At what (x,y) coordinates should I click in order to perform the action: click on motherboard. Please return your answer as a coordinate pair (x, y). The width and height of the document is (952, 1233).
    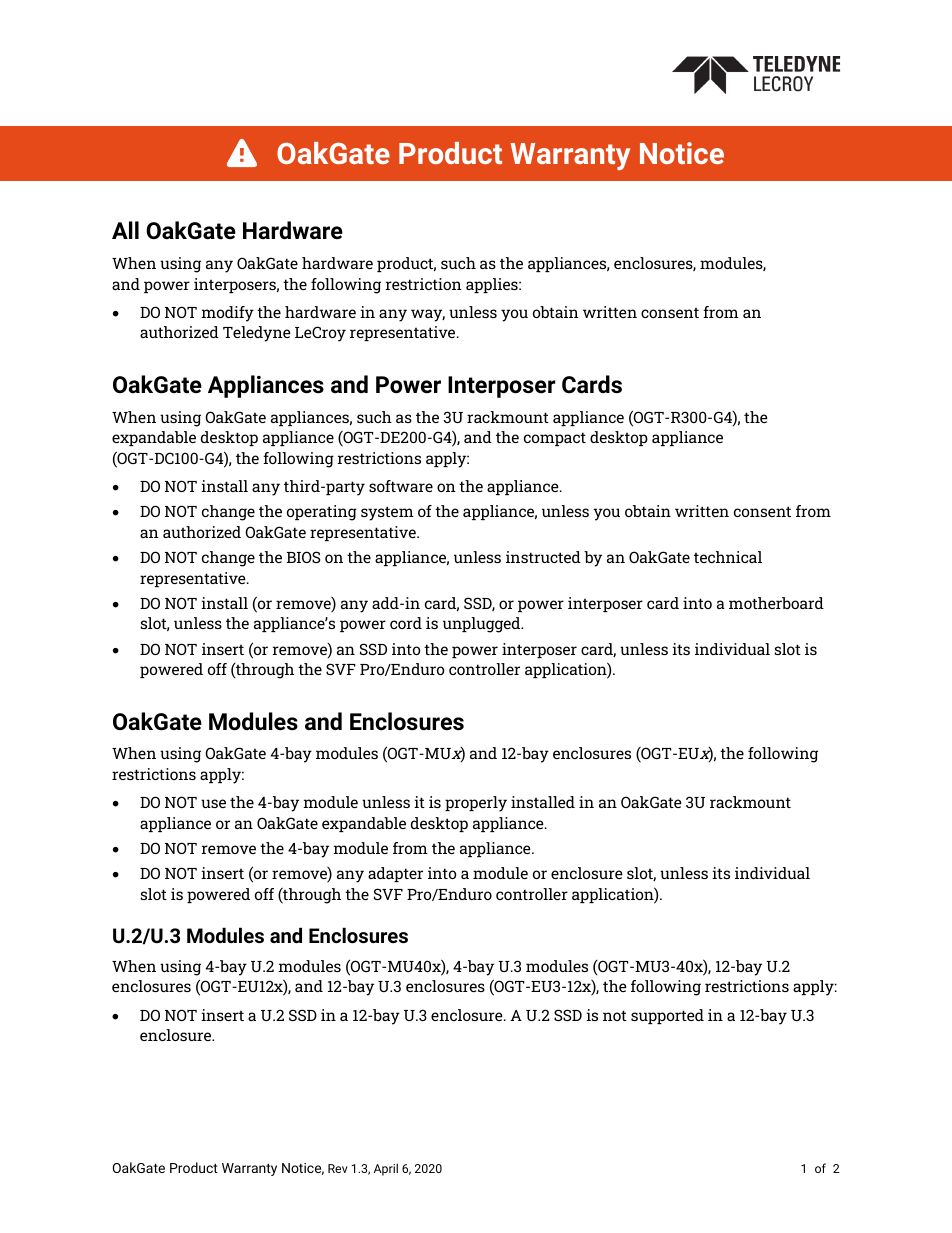
    Looking at the image, I should click on (776, 603).
